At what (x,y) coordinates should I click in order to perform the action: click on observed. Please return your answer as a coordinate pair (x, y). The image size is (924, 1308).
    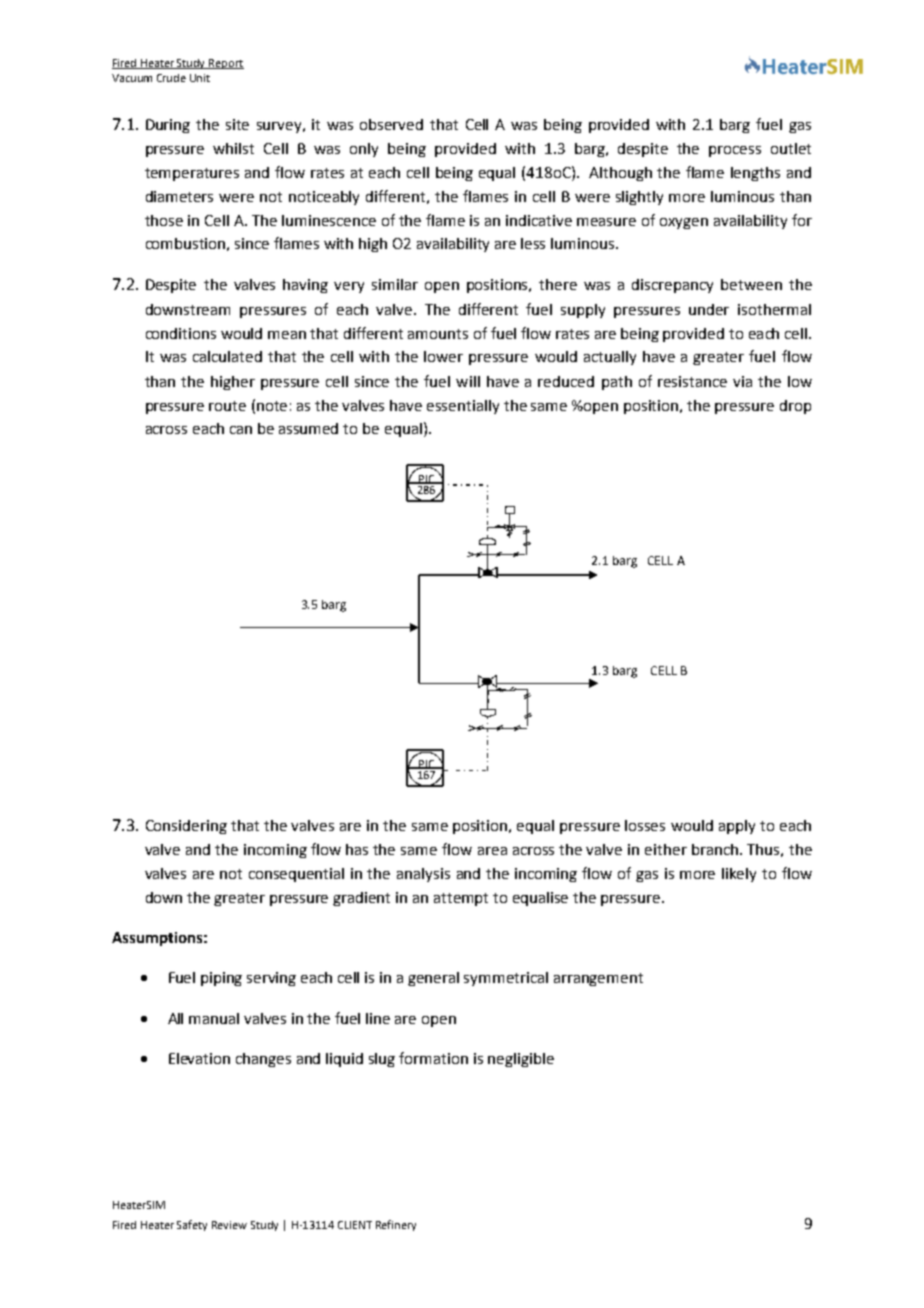
    Looking at the image, I should click on (391, 124).
